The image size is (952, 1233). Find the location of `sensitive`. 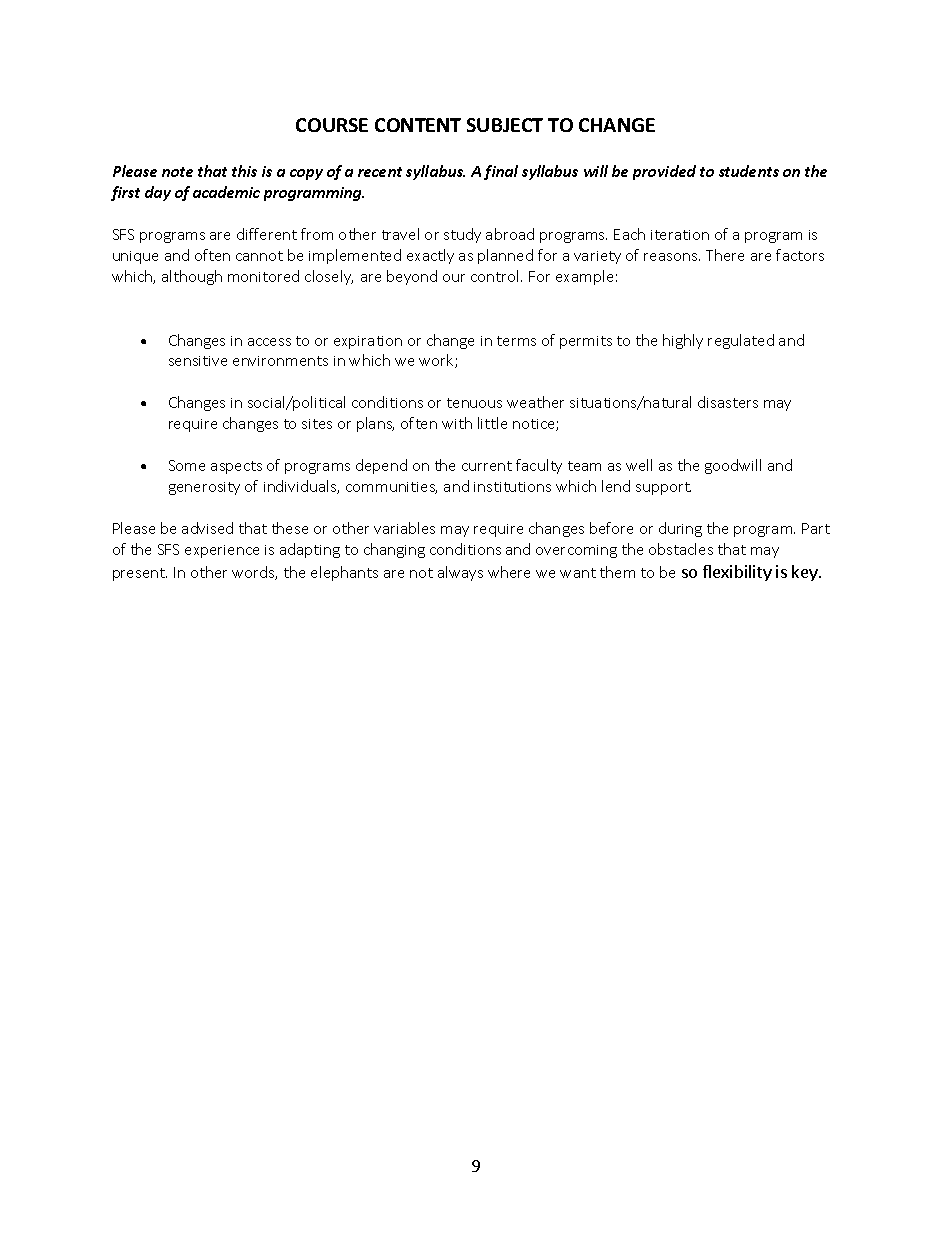

sensitive is located at coordinates (198, 361).
